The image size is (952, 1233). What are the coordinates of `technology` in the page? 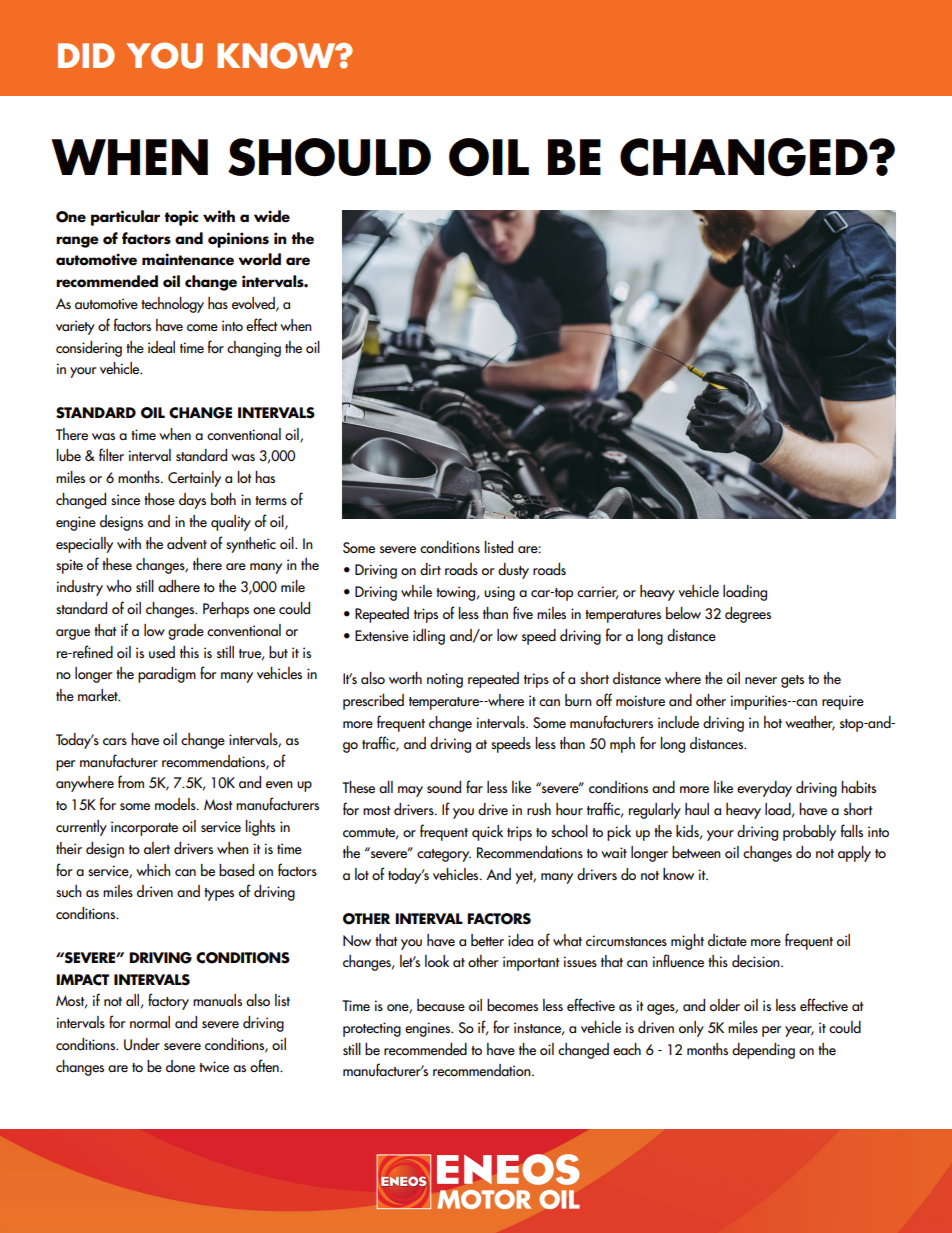 It's located at (172, 305).
